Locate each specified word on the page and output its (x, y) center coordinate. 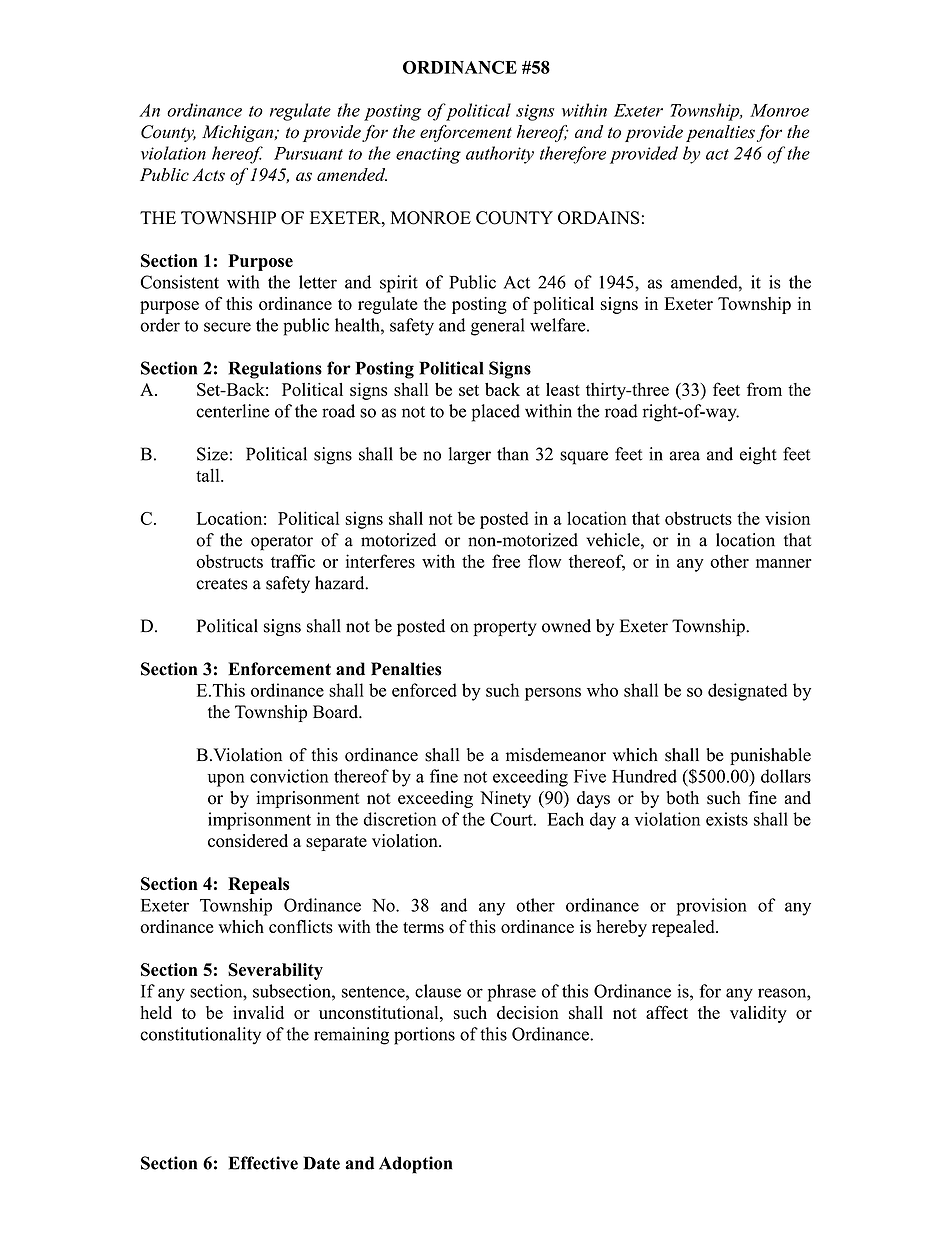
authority (500, 155)
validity (758, 1014)
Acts (208, 174)
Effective (263, 1163)
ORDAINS (599, 218)
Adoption (415, 1165)
